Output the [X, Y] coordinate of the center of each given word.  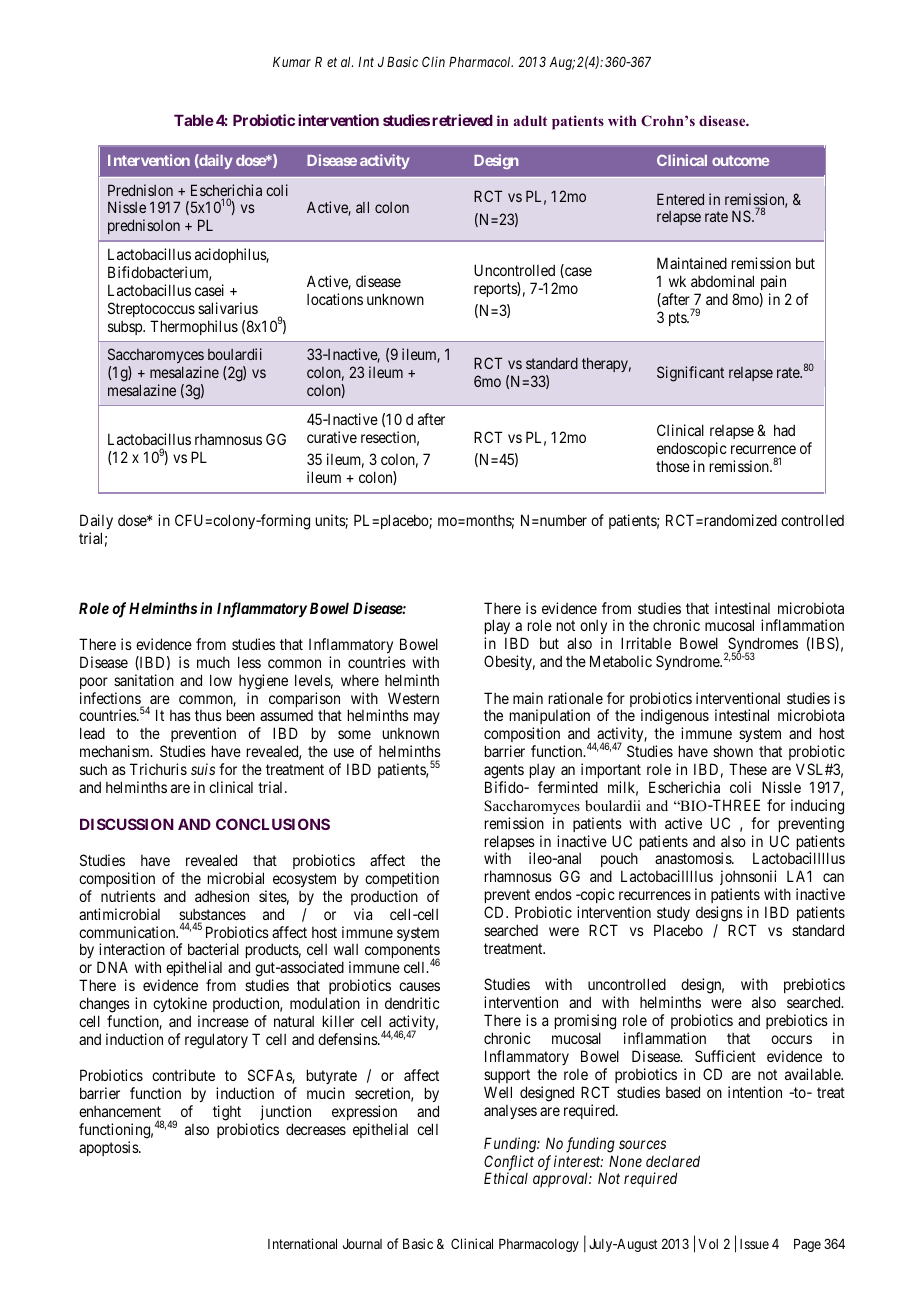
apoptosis [109, 1148]
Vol [708, 1244]
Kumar [292, 62]
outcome [740, 160]
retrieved [462, 120]
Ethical [506, 1178]
